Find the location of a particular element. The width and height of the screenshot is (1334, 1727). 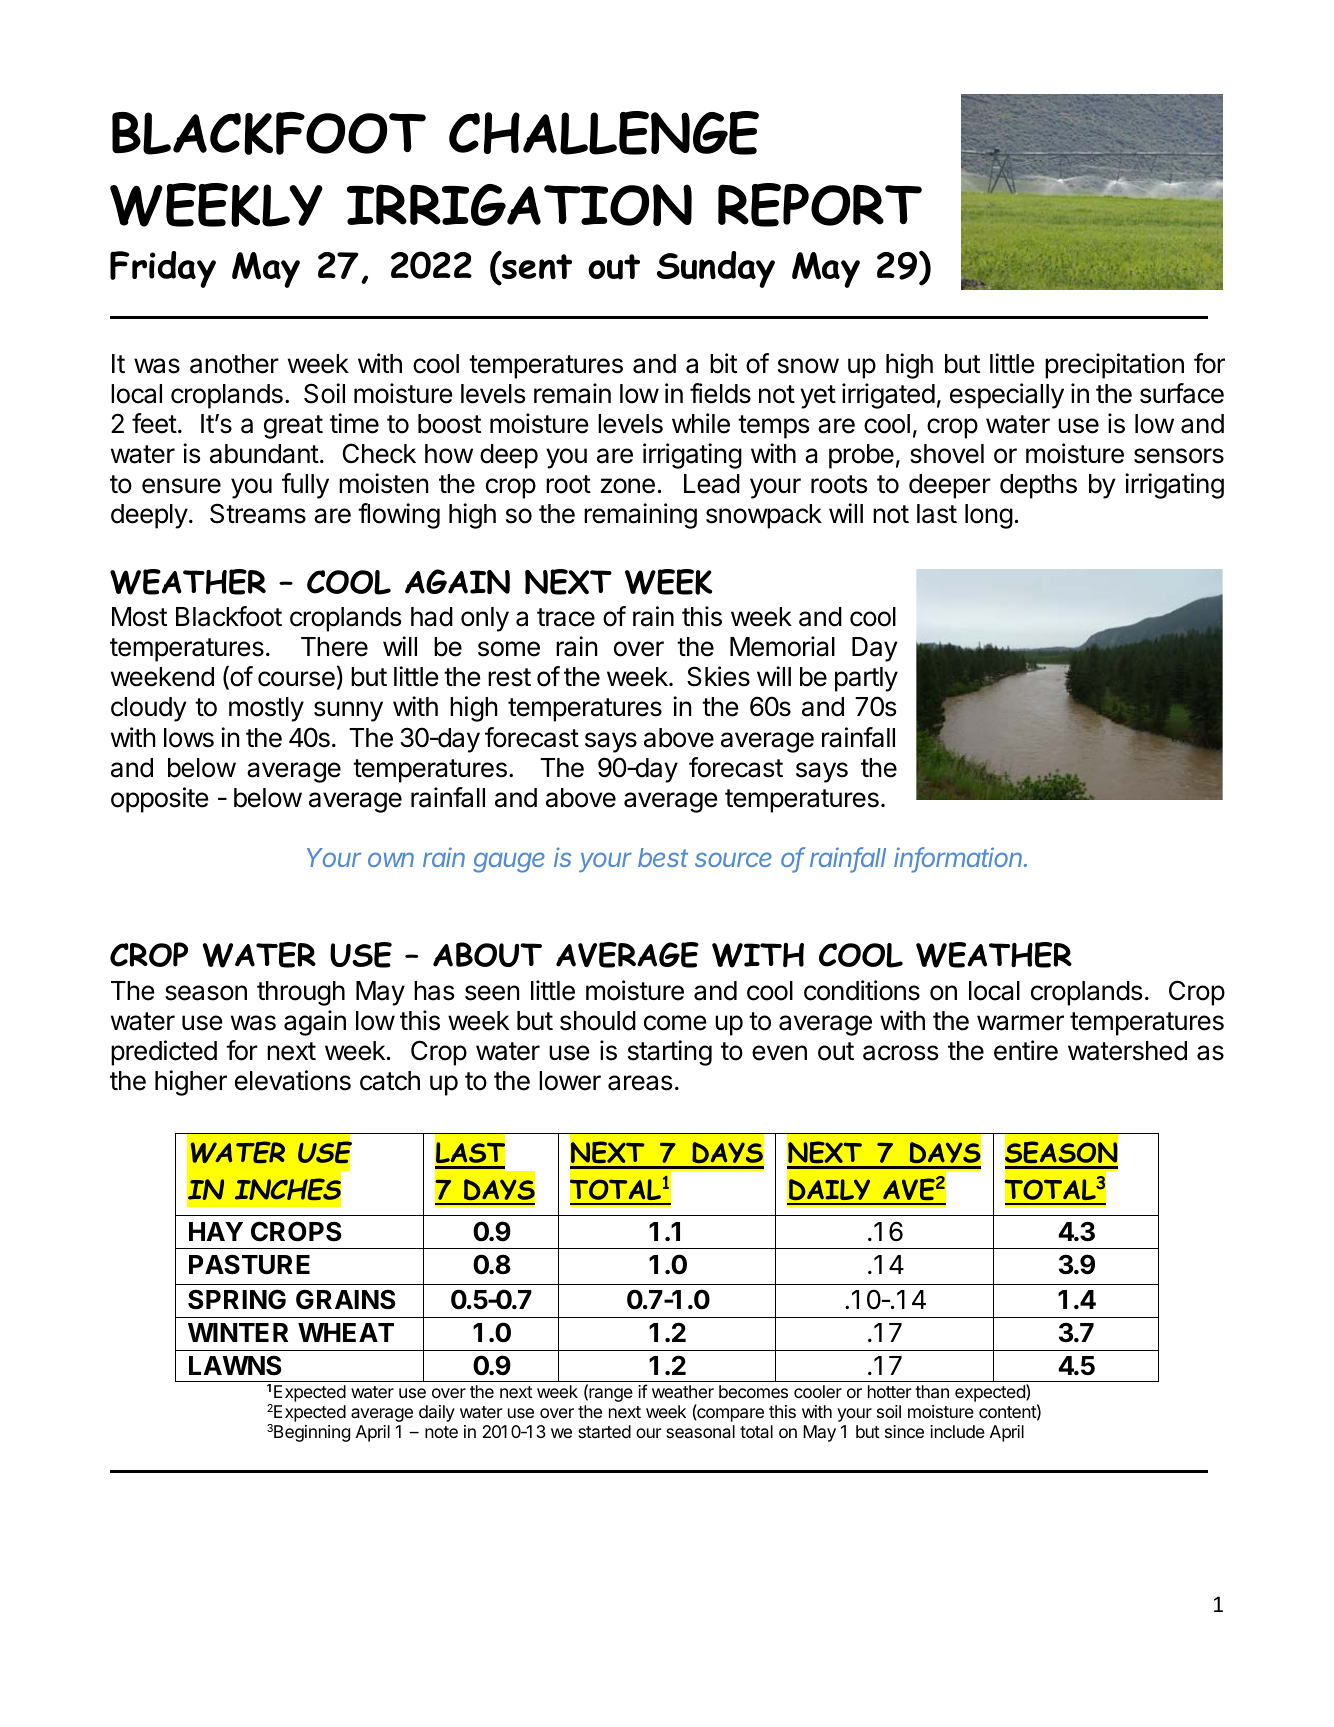

information is located at coordinates (960, 858).
